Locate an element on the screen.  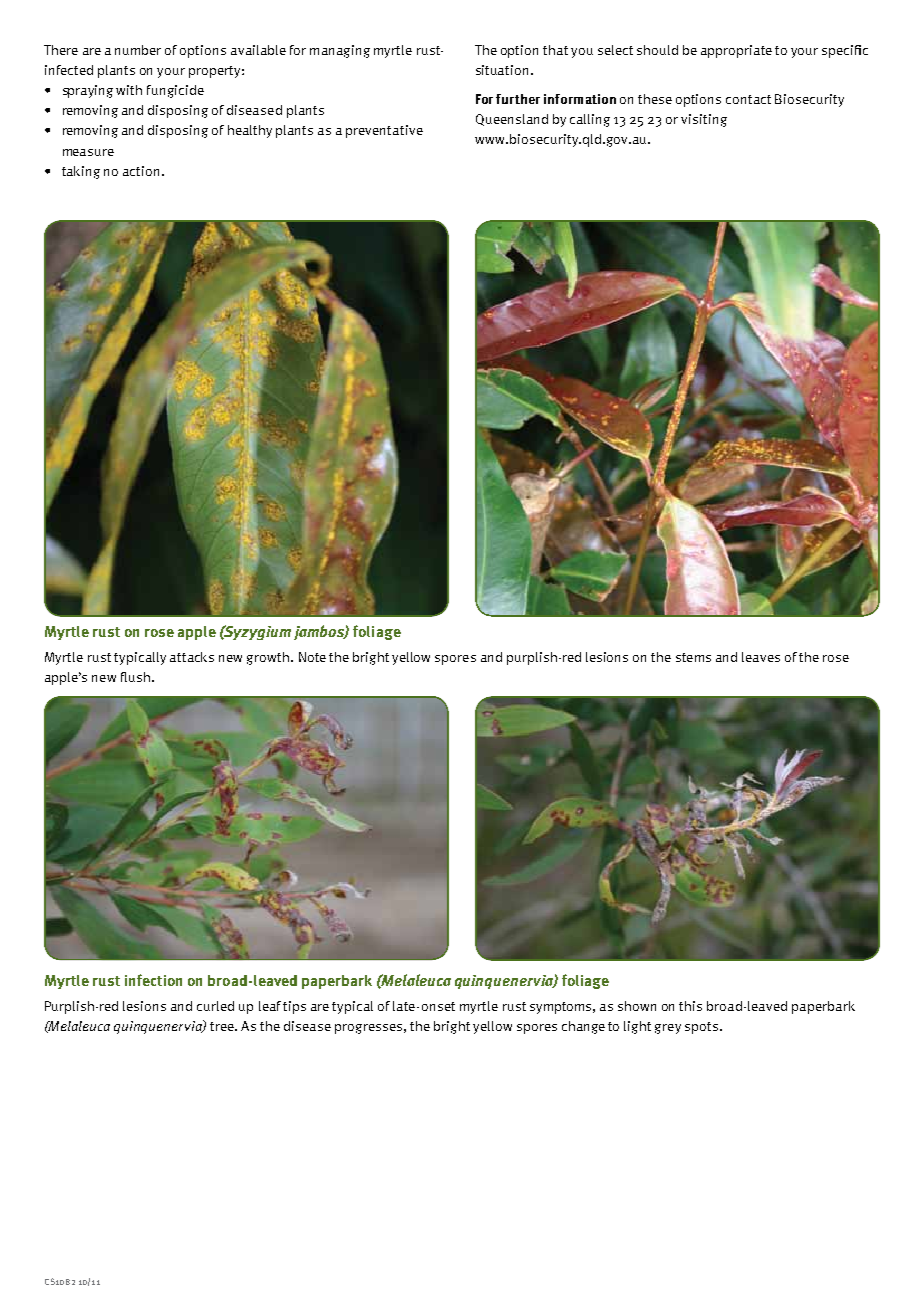
leaves is located at coordinates (761, 657).
